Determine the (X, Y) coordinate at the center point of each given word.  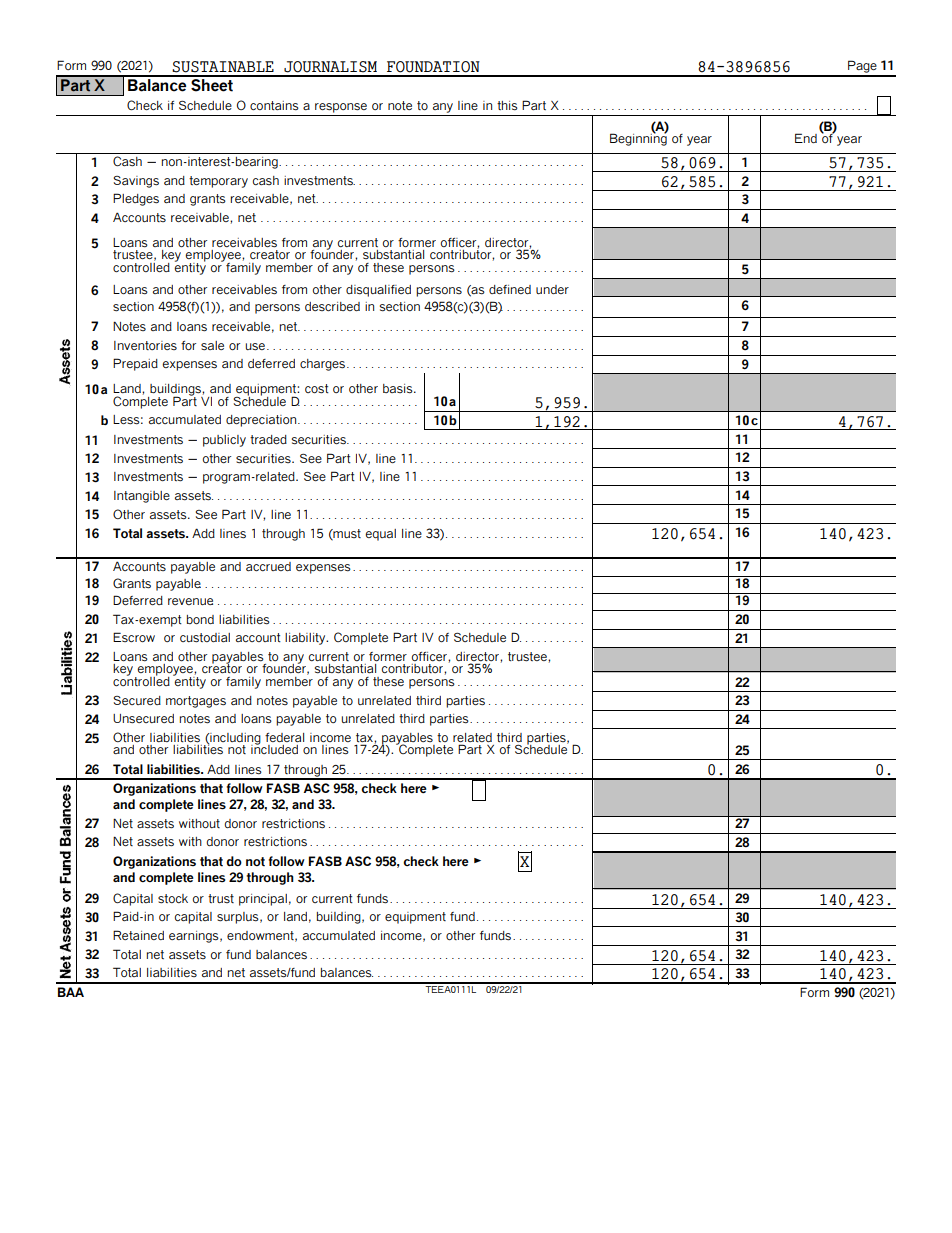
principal (263, 900)
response (341, 108)
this (507, 106)
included (274, 748)
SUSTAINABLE (223, 67)
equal (380, 535)
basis (399, 389)
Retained (138, 935)
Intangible (142, 497)
